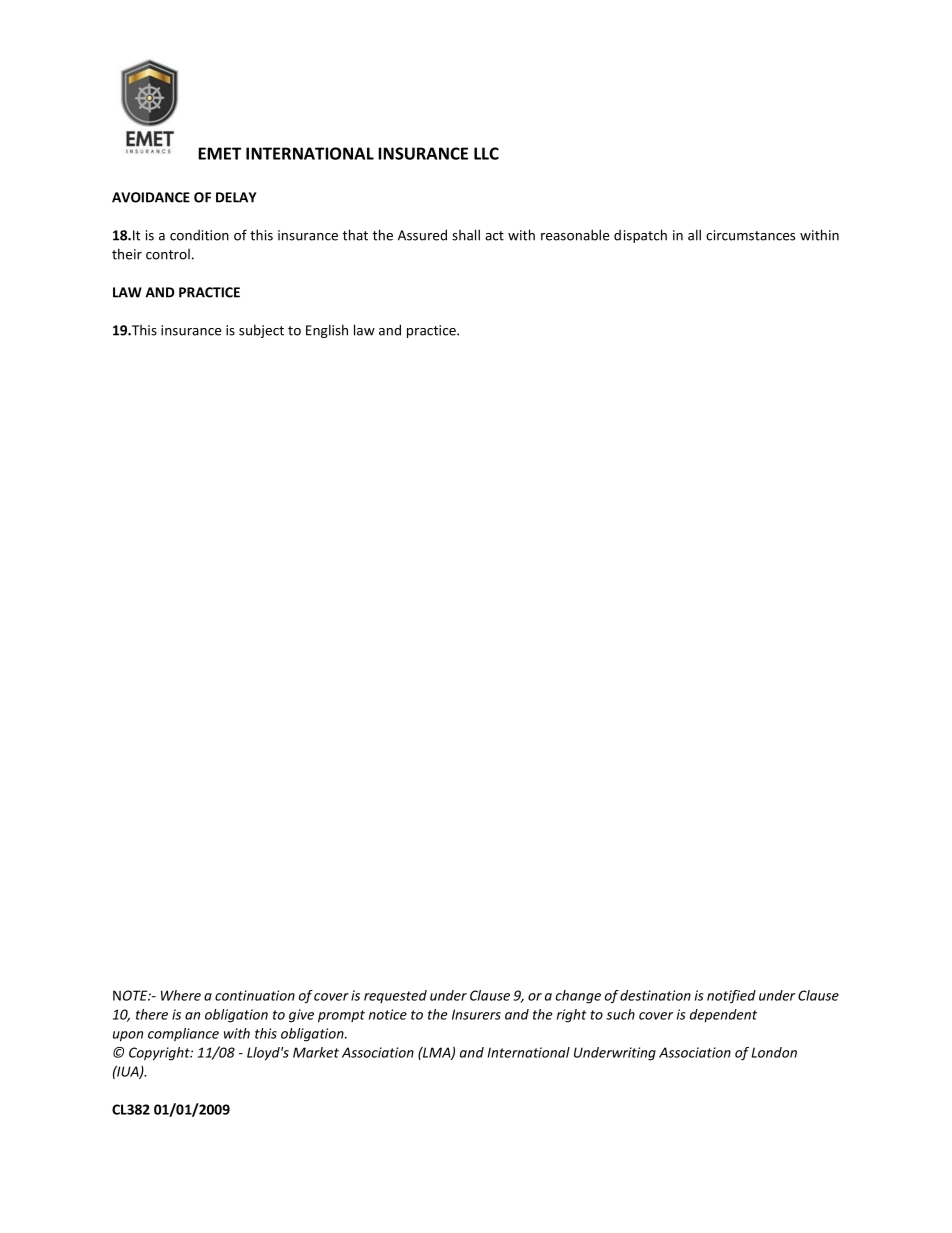  I want to click on circumstances, so click(750, 235).
